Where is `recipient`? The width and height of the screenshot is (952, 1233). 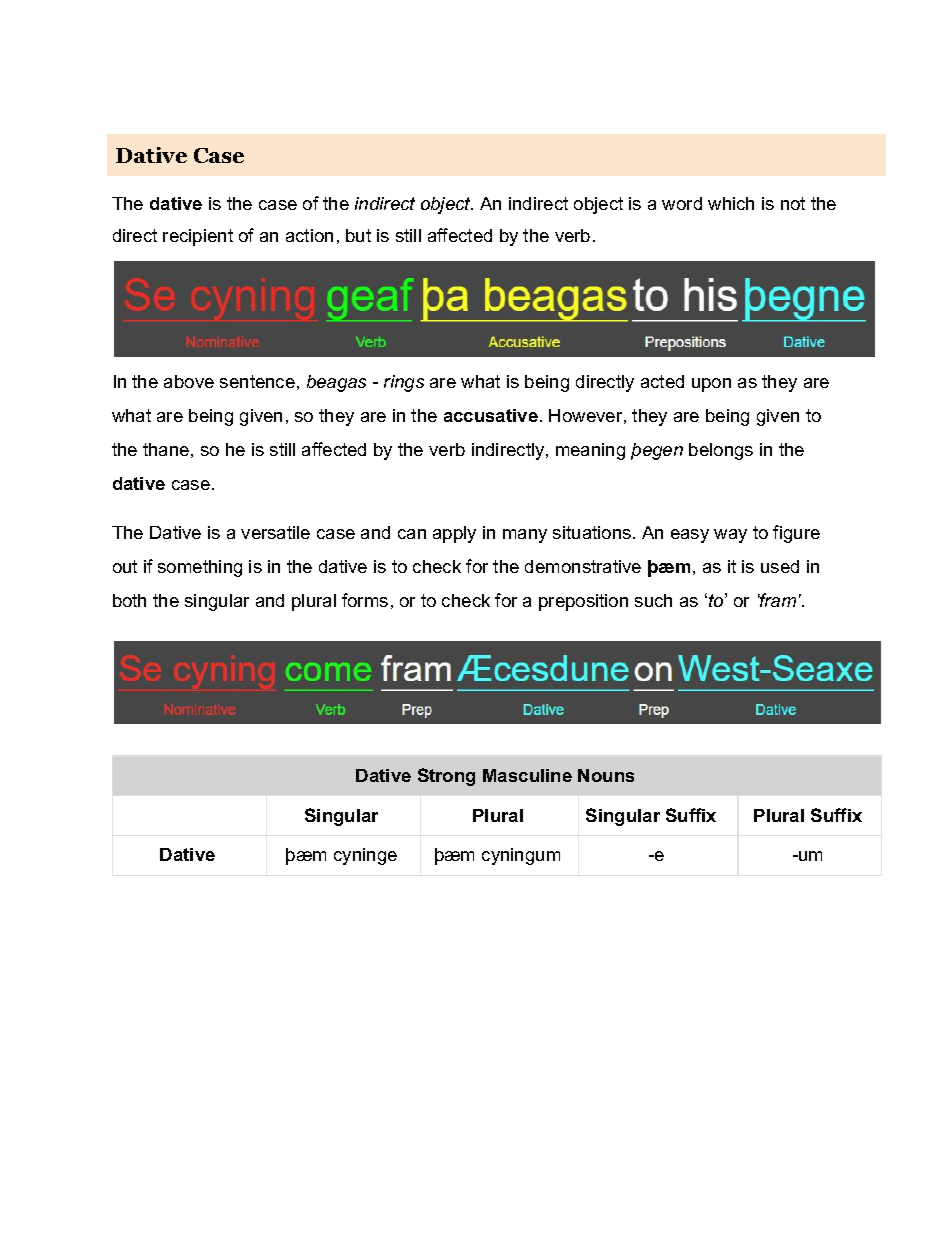 recipient is located at coordinates (198, 237).
